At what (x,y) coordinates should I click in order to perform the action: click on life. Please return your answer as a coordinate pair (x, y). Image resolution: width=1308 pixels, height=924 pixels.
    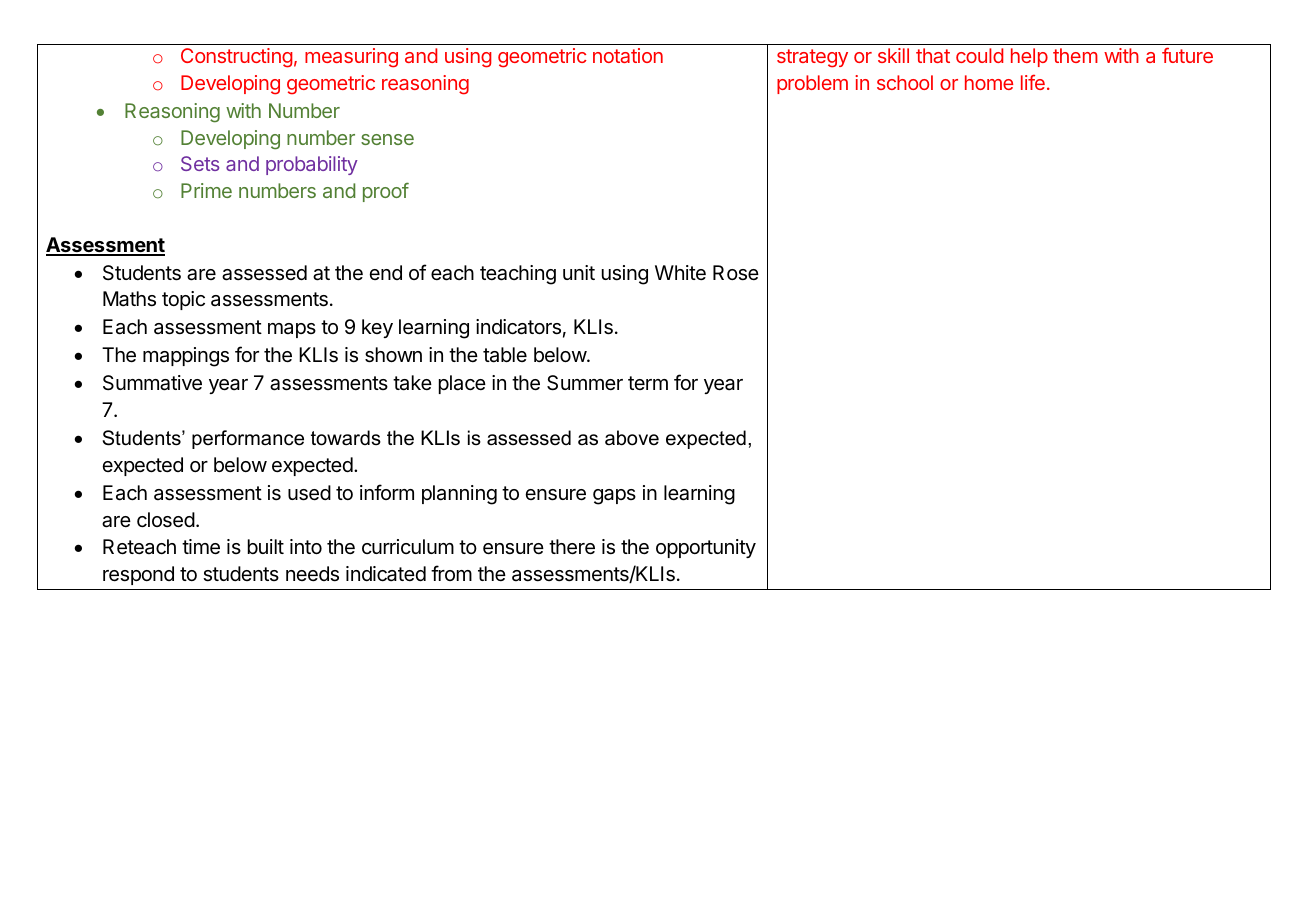
    Looking at the image, I should click on (1033, 82).
